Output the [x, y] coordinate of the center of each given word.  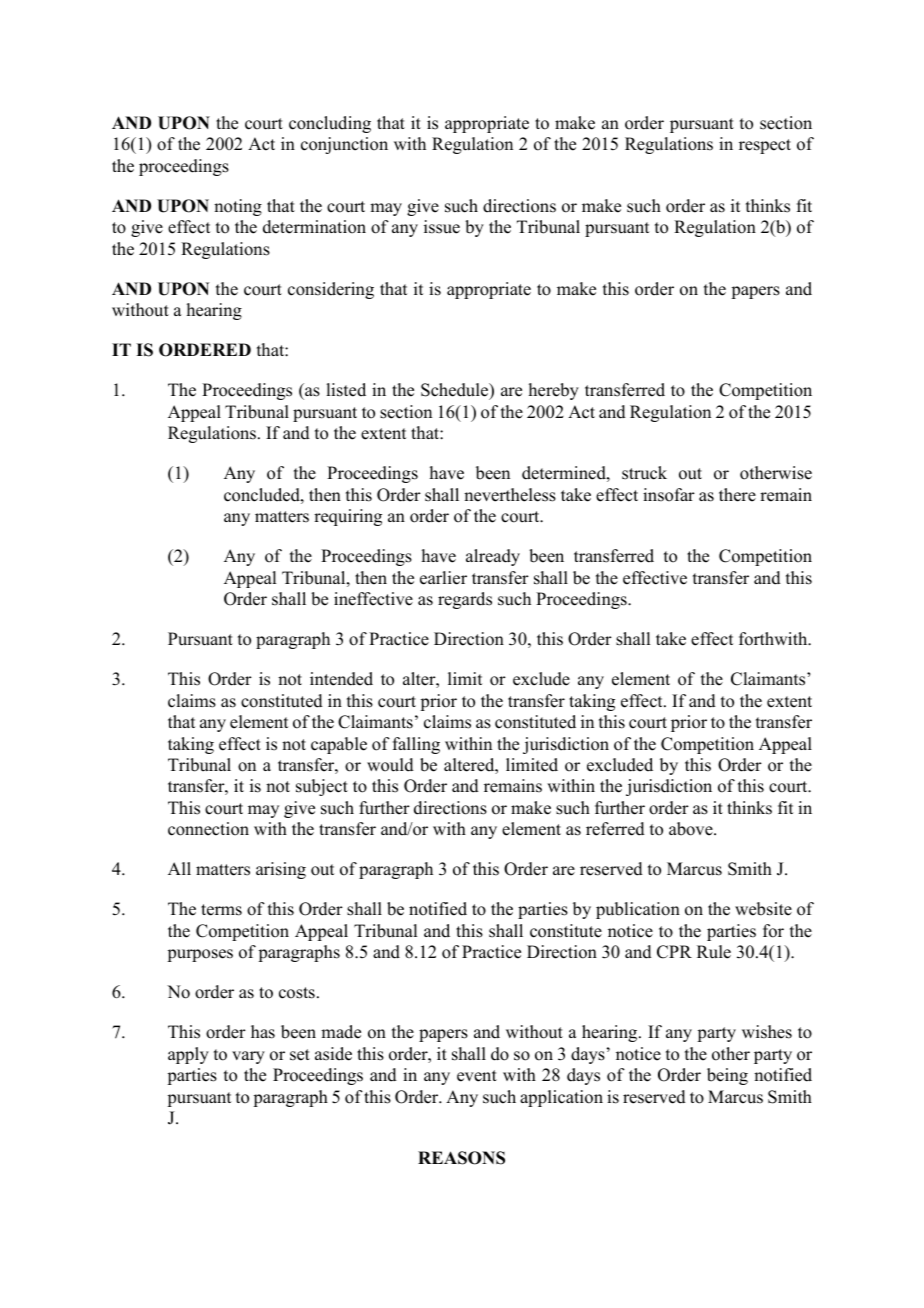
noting [238, 207]
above [692, 829]
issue [442, 227]
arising [281, 870]
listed [346, 390]
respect [765, 146]
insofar [669, 495]
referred [615, 829]
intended [341, 679]
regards [465, 600]
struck [644, 473]
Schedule [456, 391]
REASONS [461, 1158]
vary [248, 1057]
